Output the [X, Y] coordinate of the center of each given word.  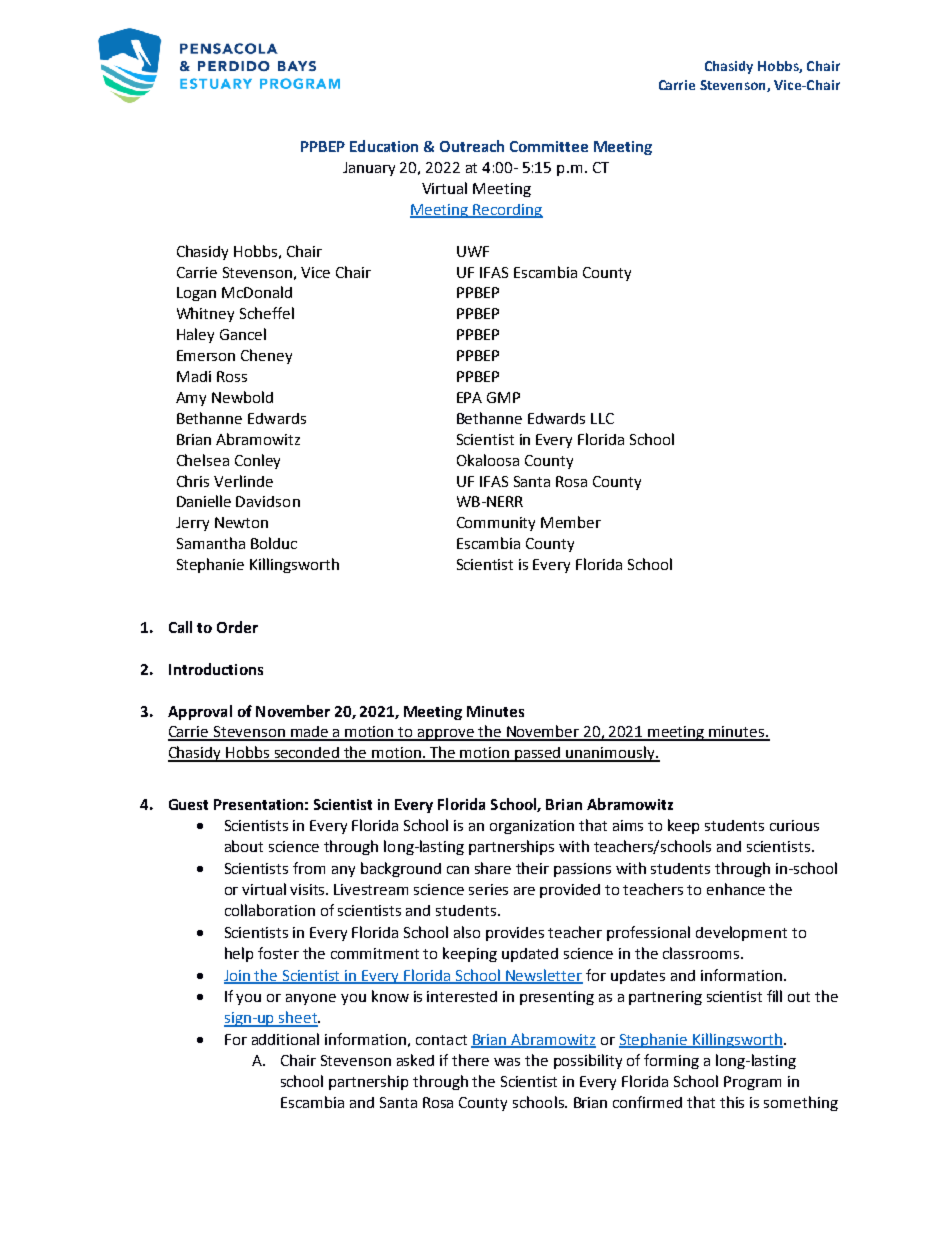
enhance [736, 889]
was [507, 1062]
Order [237, 627]
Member [571, 522]
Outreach [472, 146]
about [244, 846]
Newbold [242, 397]
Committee [549, 146]
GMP [503, 397]
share [493, 868]
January [369, 169]
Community [496, 524]
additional [285, 1039]
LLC [602, 418]
